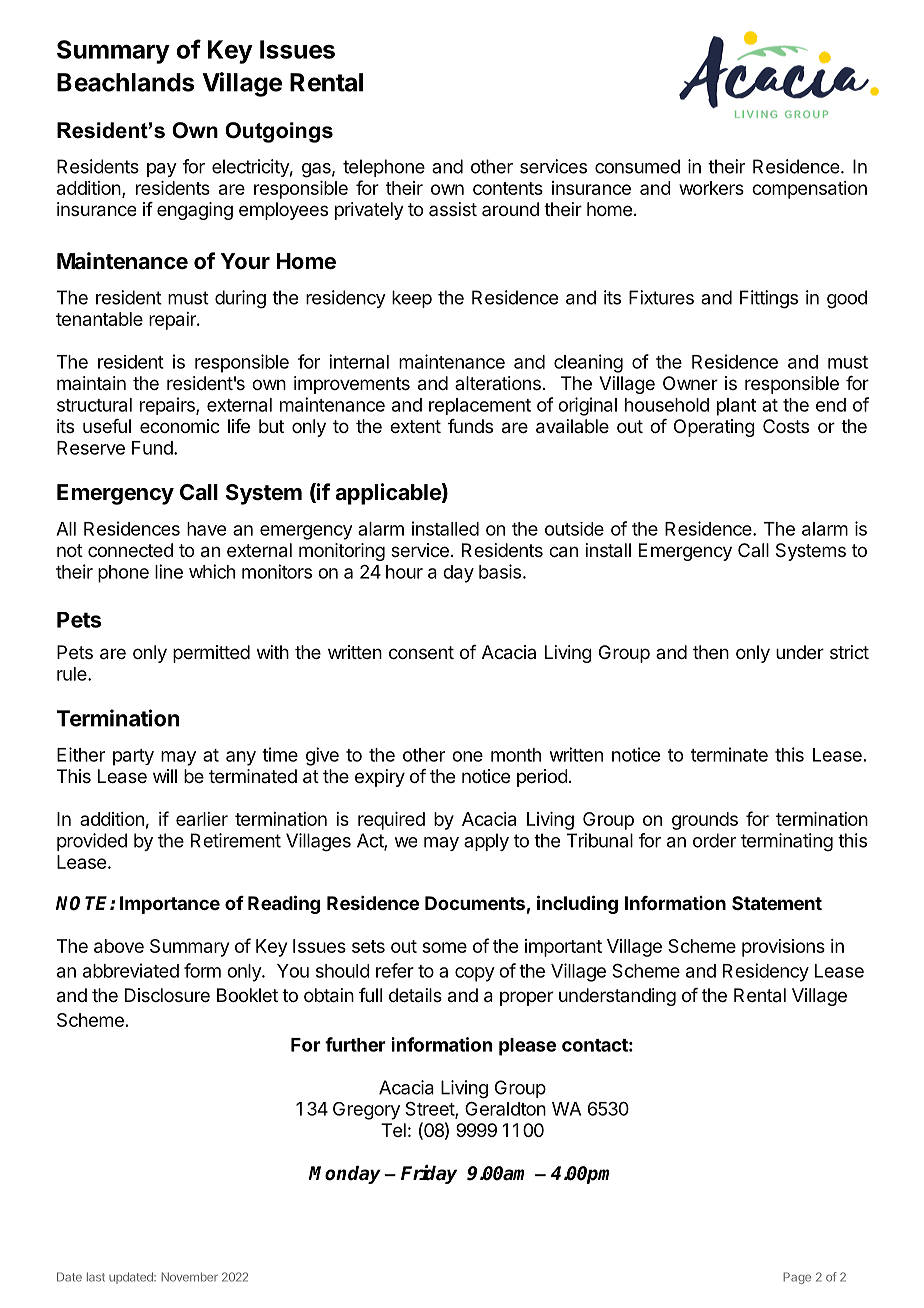  Describe the element at coordinates (429, 1174) in the image. I see `Friday` at that location.
